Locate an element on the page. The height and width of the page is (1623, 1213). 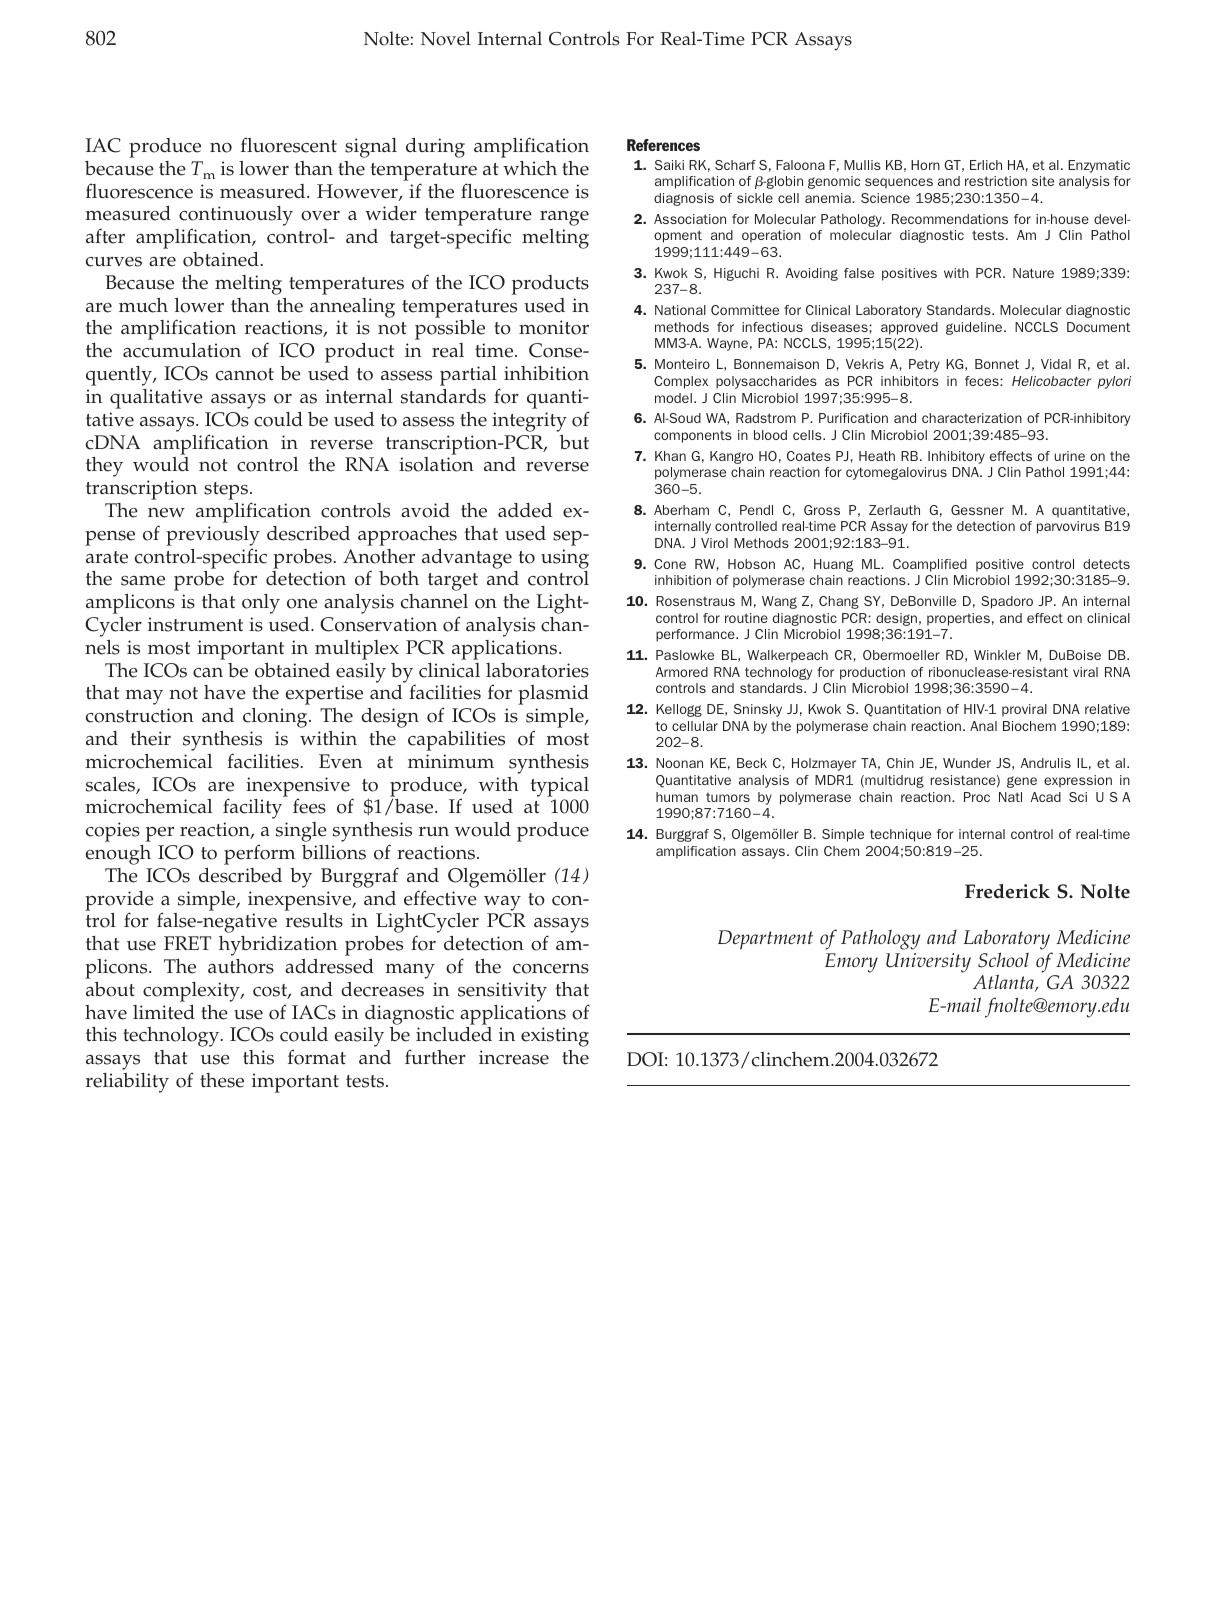
using is located at coordinates (565, 559).
